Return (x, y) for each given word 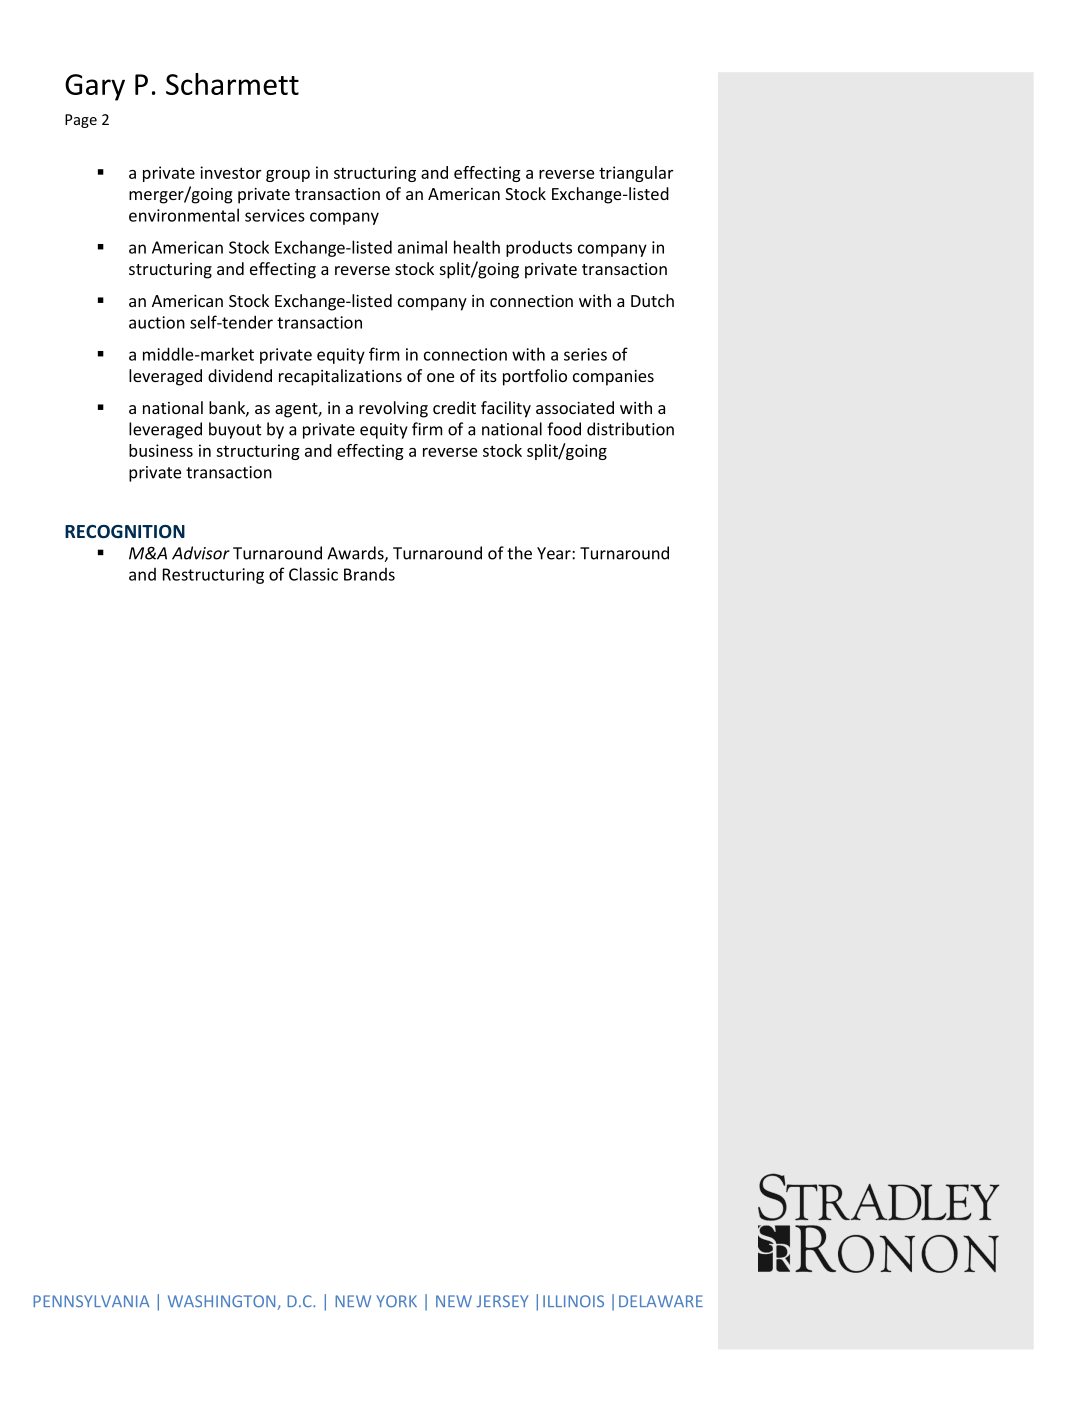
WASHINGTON (223, 1302)
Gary (95, 87)
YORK (396, 1301)
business (161, 450)
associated (575, 407)
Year (555, 553)
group (288, 176)
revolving (393, 409)
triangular (636, 174)
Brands (369, 574)
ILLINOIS (573, 1301)
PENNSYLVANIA (91, 1301)
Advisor (201, 553)
